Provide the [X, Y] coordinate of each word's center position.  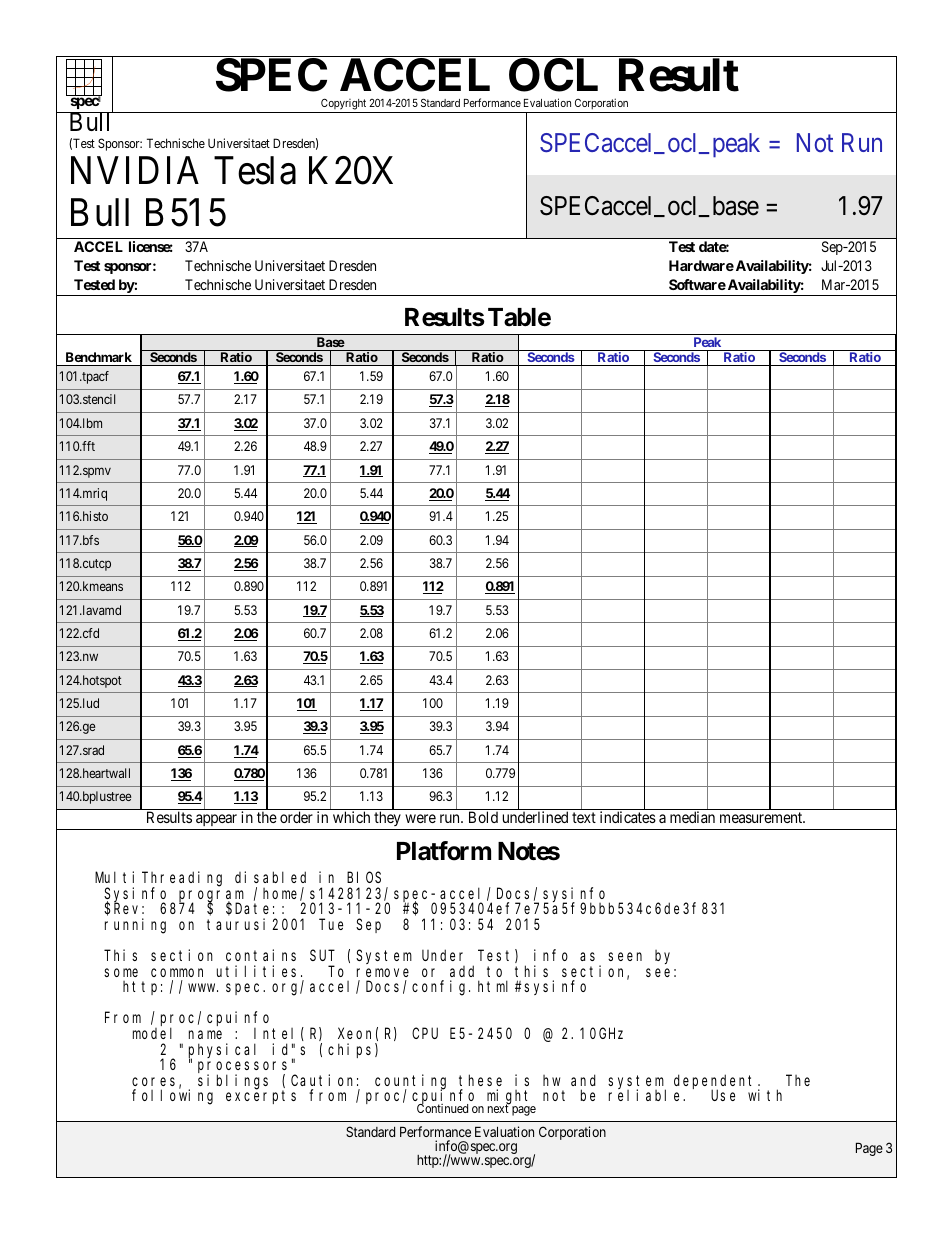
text [584, 817]
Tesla [255, 170]
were [420, 818]
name [205, 1034]
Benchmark [99, 357]
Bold [483, 817]
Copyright [343, 105]
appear [216, 820]
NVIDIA [135, 170]
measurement [762, 817]
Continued [442, 1107]
